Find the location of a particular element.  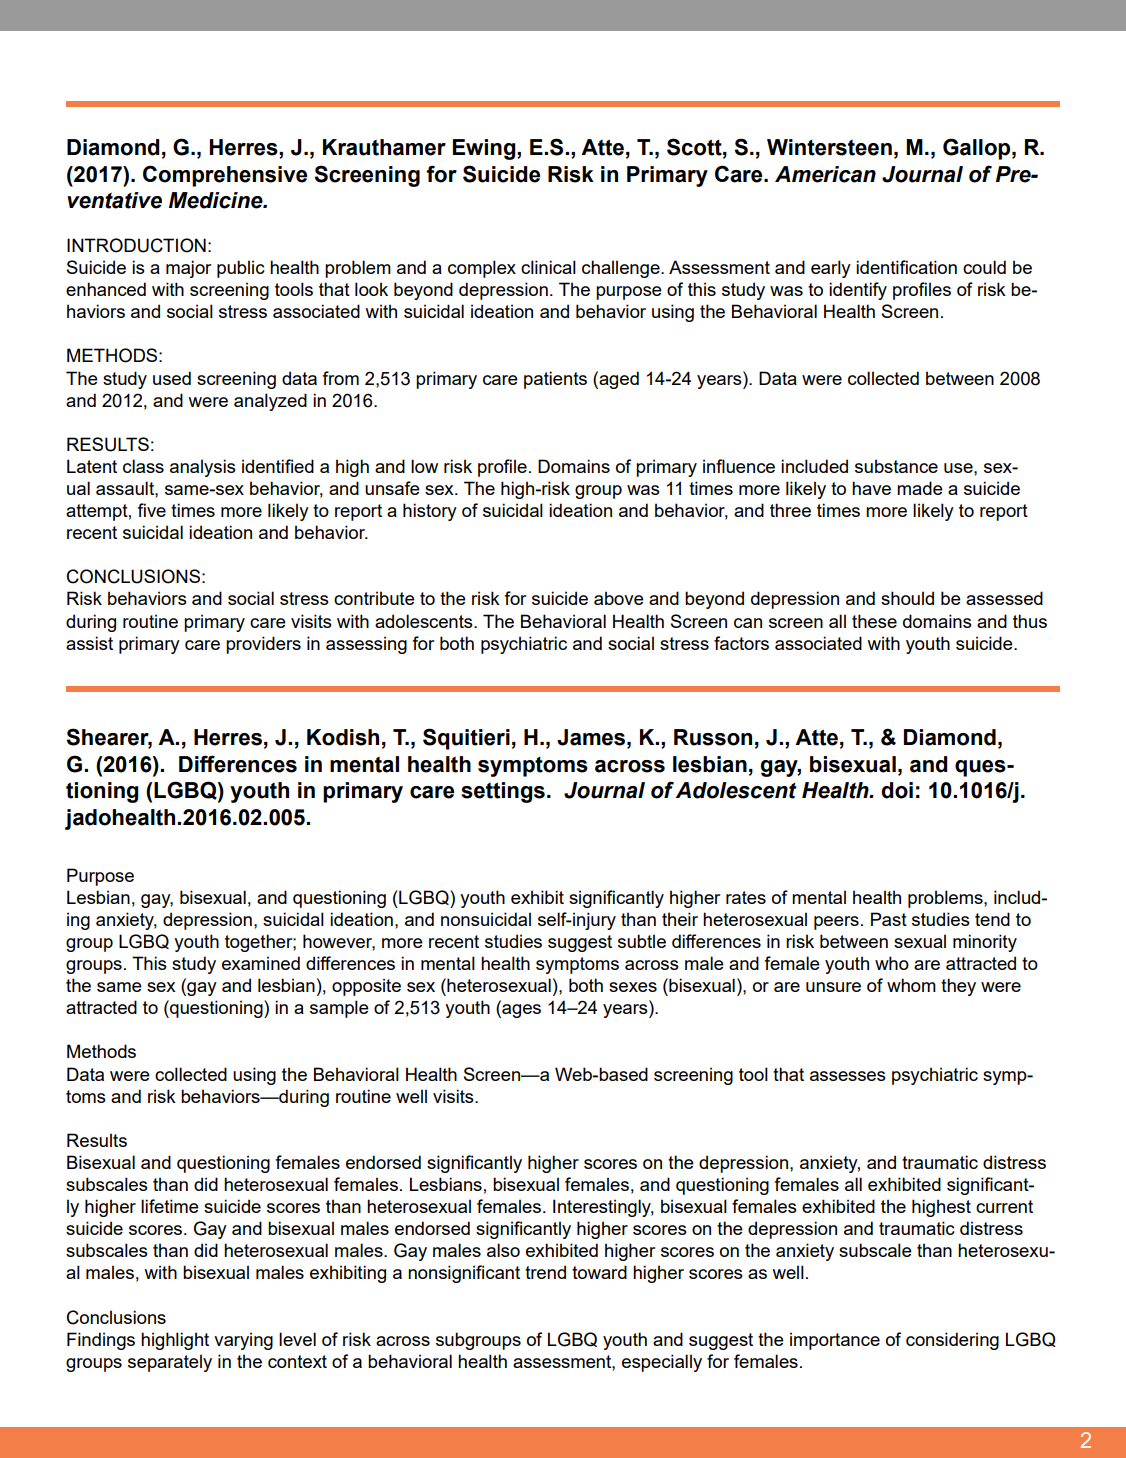

varying is located at coordinates (243, 1341).
